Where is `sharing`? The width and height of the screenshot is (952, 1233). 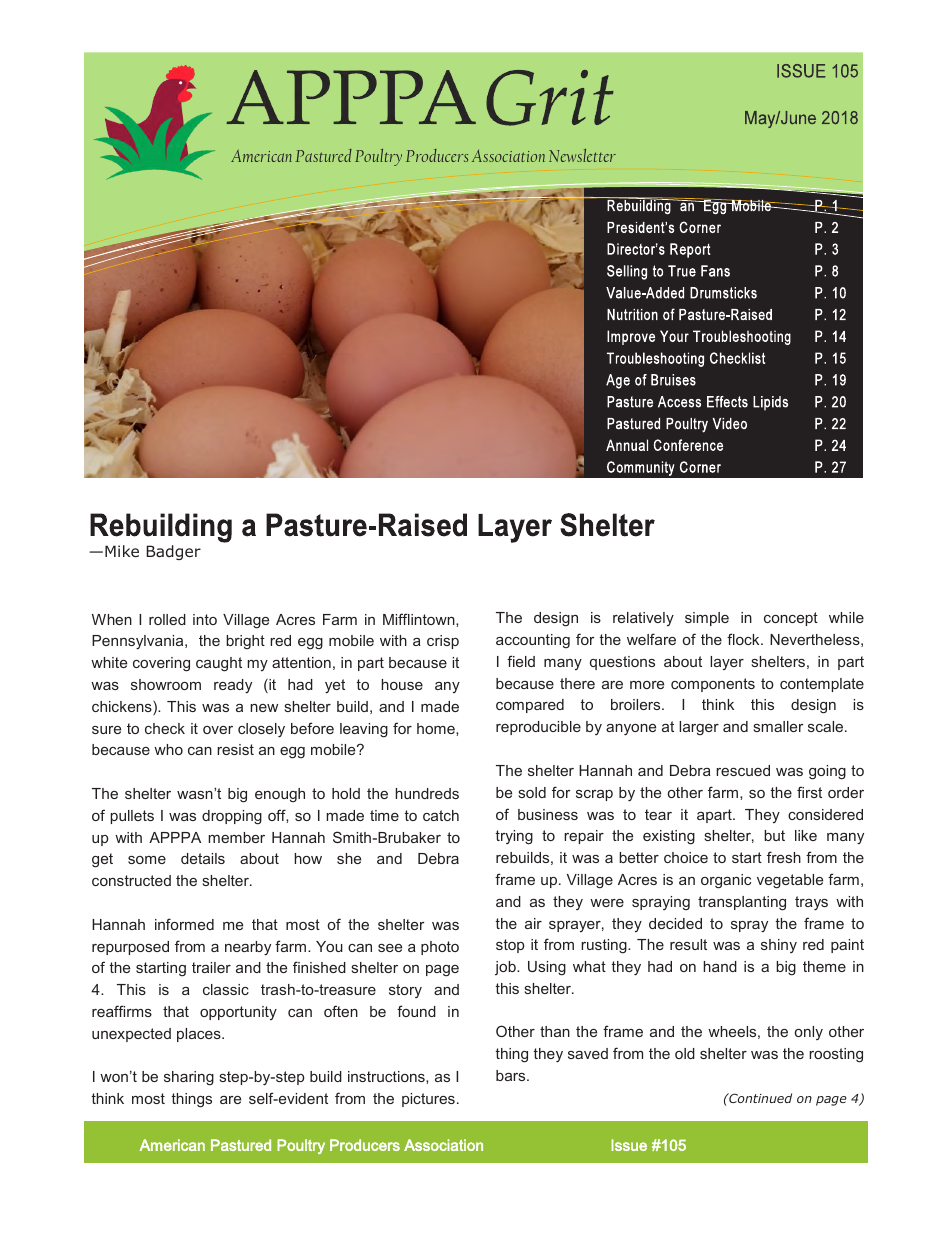
sharing is located at coordinates (189, 1078).
